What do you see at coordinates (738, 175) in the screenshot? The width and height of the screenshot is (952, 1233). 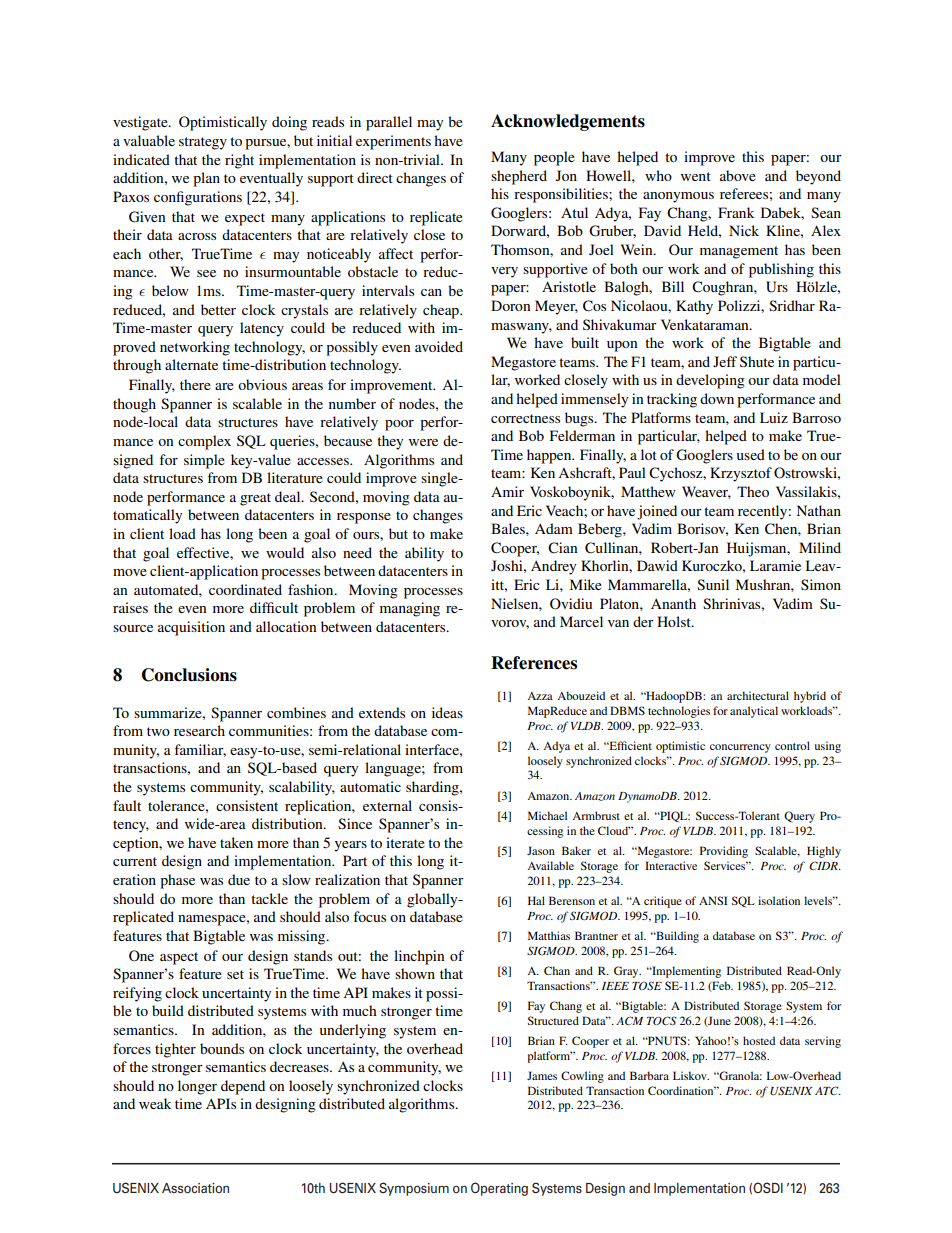 I see `above` at bounding box center [738, 175].
